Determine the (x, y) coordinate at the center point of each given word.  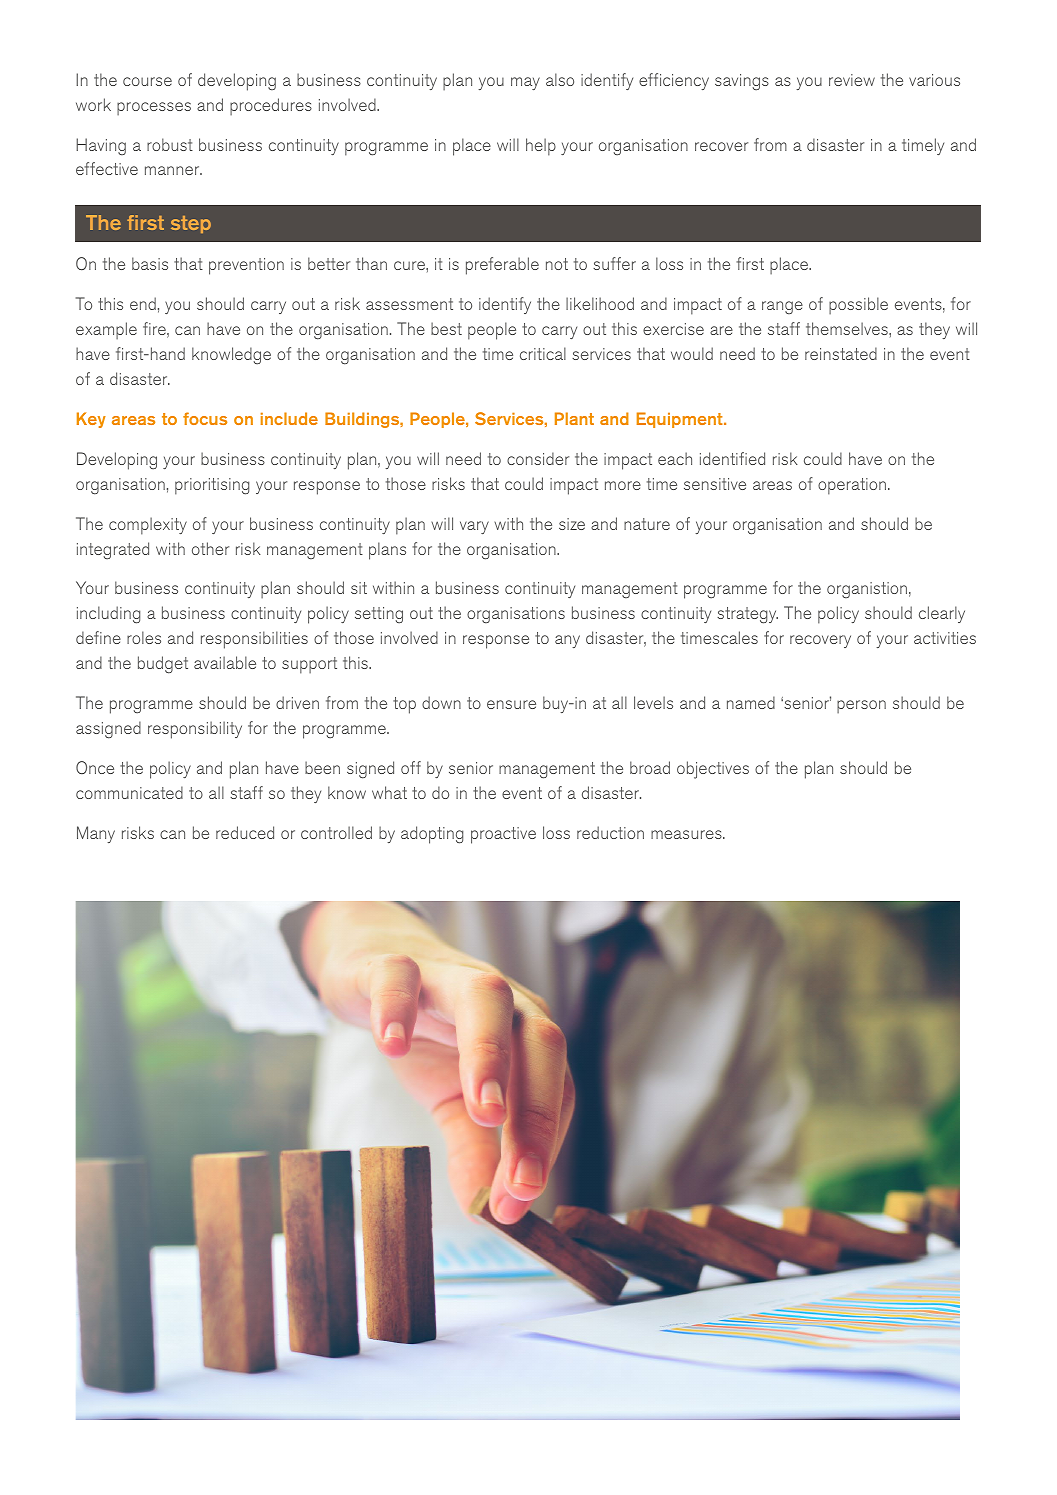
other (210, 548)
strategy (747, 615)
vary (474, 527)
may (525, 83)
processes (154, 109)
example (106, 331)
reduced (245, 832)
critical (543, 353)
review (852, 80)
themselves (848, 328)
